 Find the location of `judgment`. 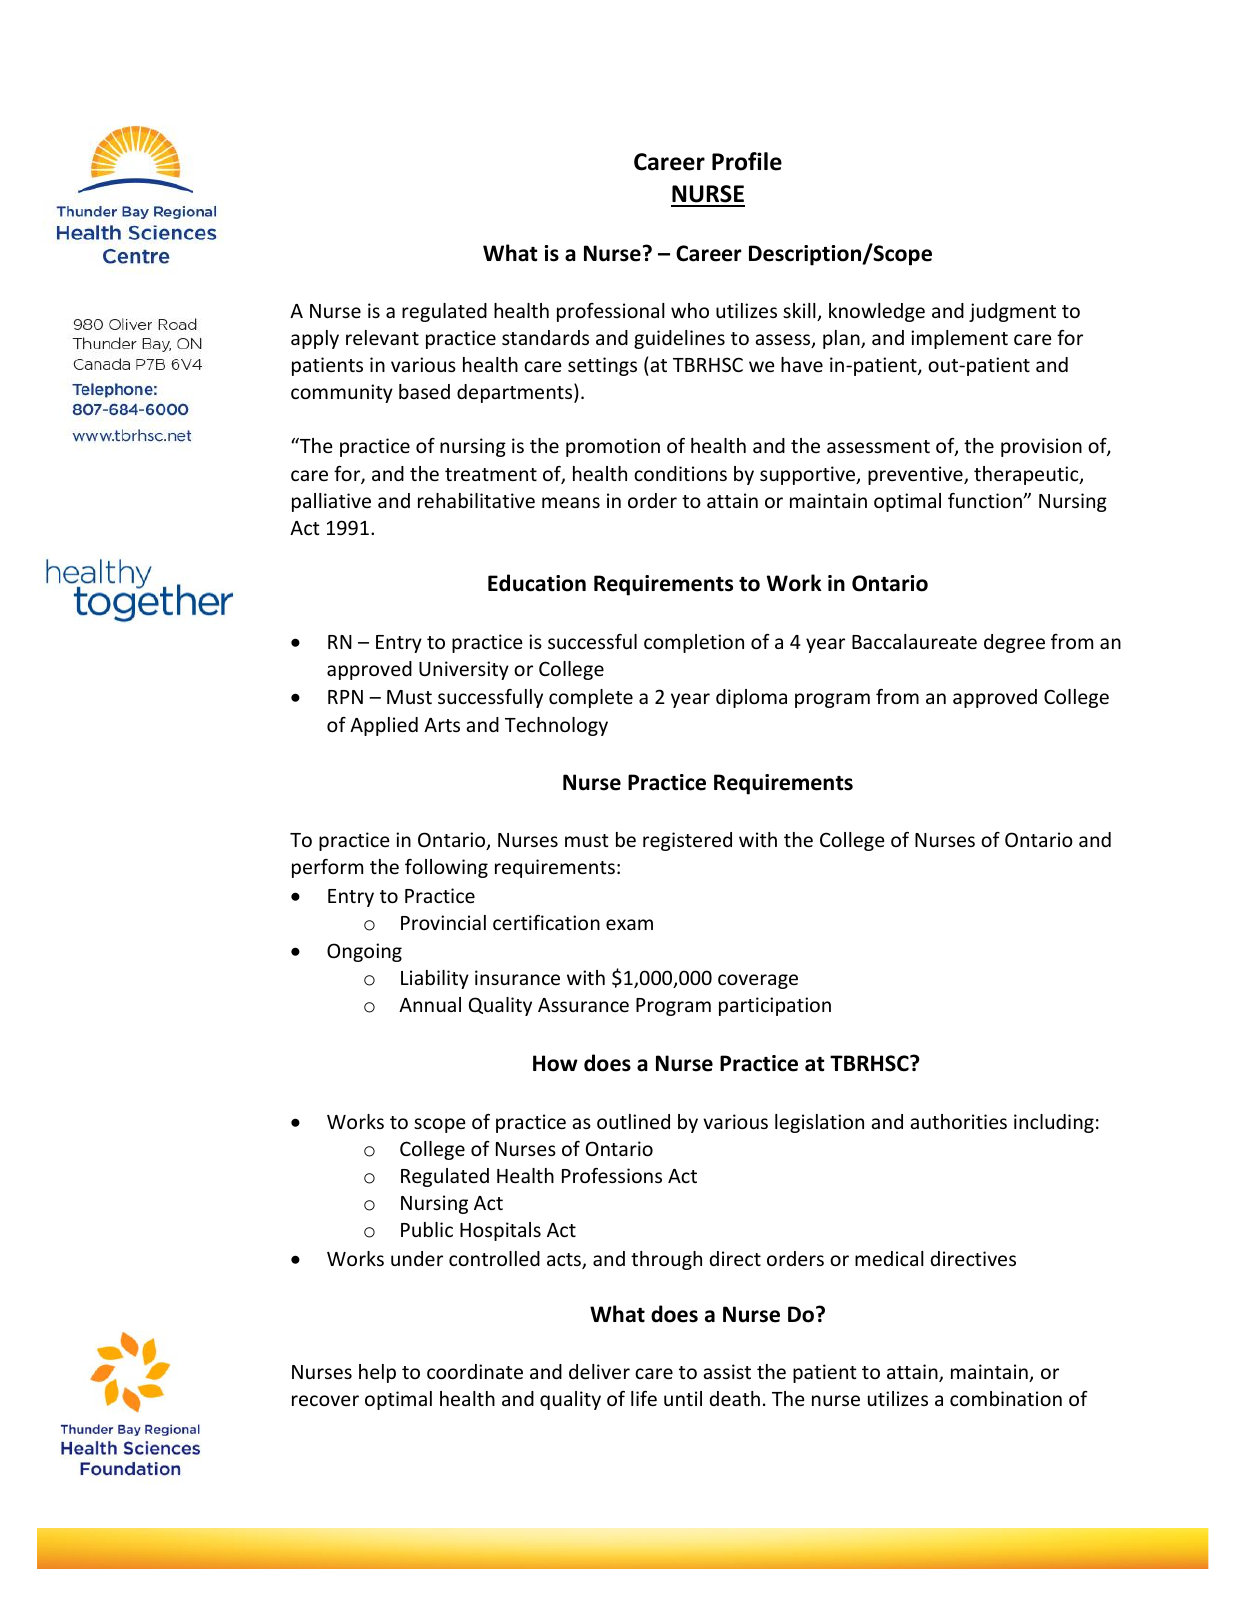

judgment is located at coordinates (1012, 312).
